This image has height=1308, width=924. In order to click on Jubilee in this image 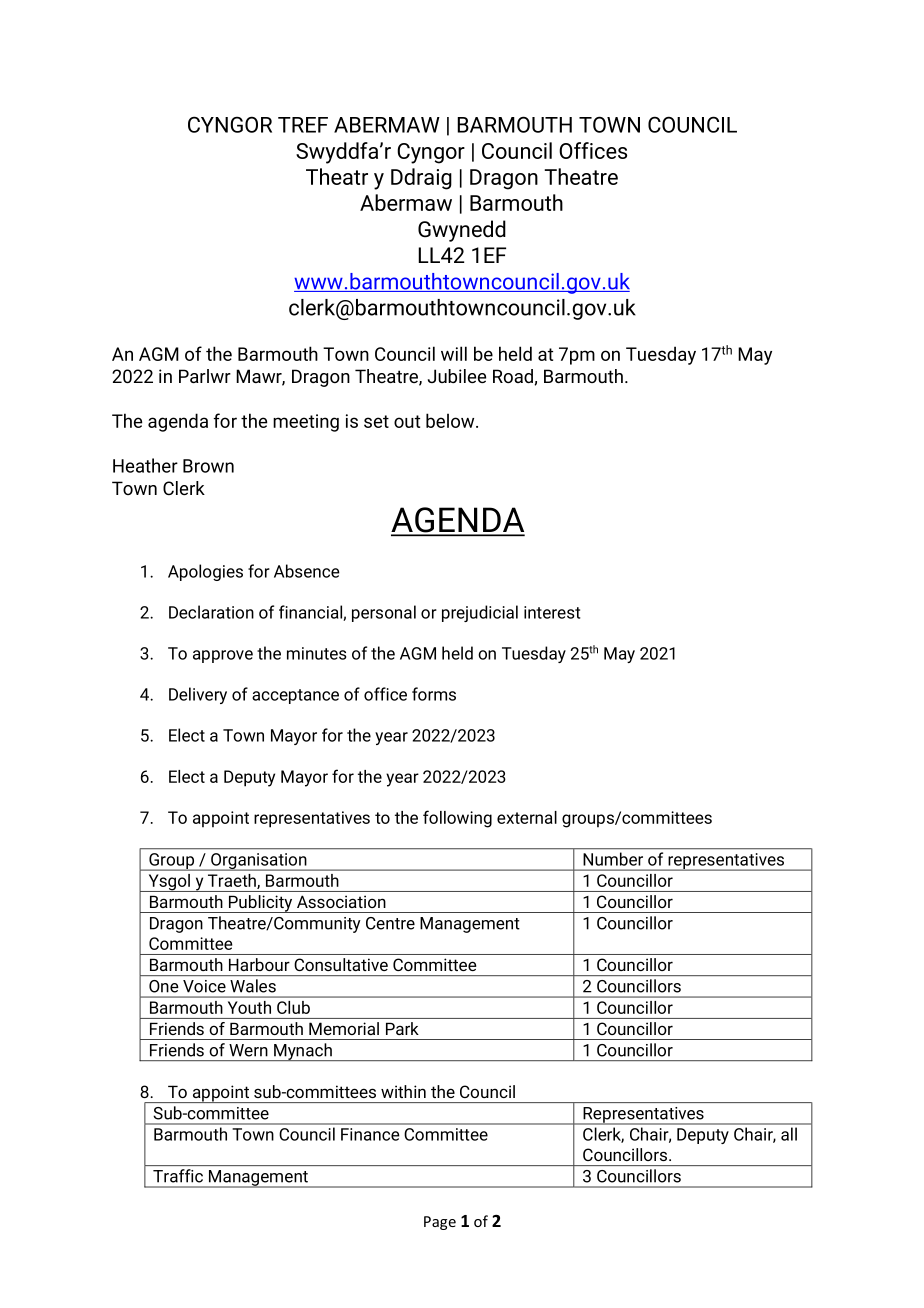, I will do `click(457, 376)`.
